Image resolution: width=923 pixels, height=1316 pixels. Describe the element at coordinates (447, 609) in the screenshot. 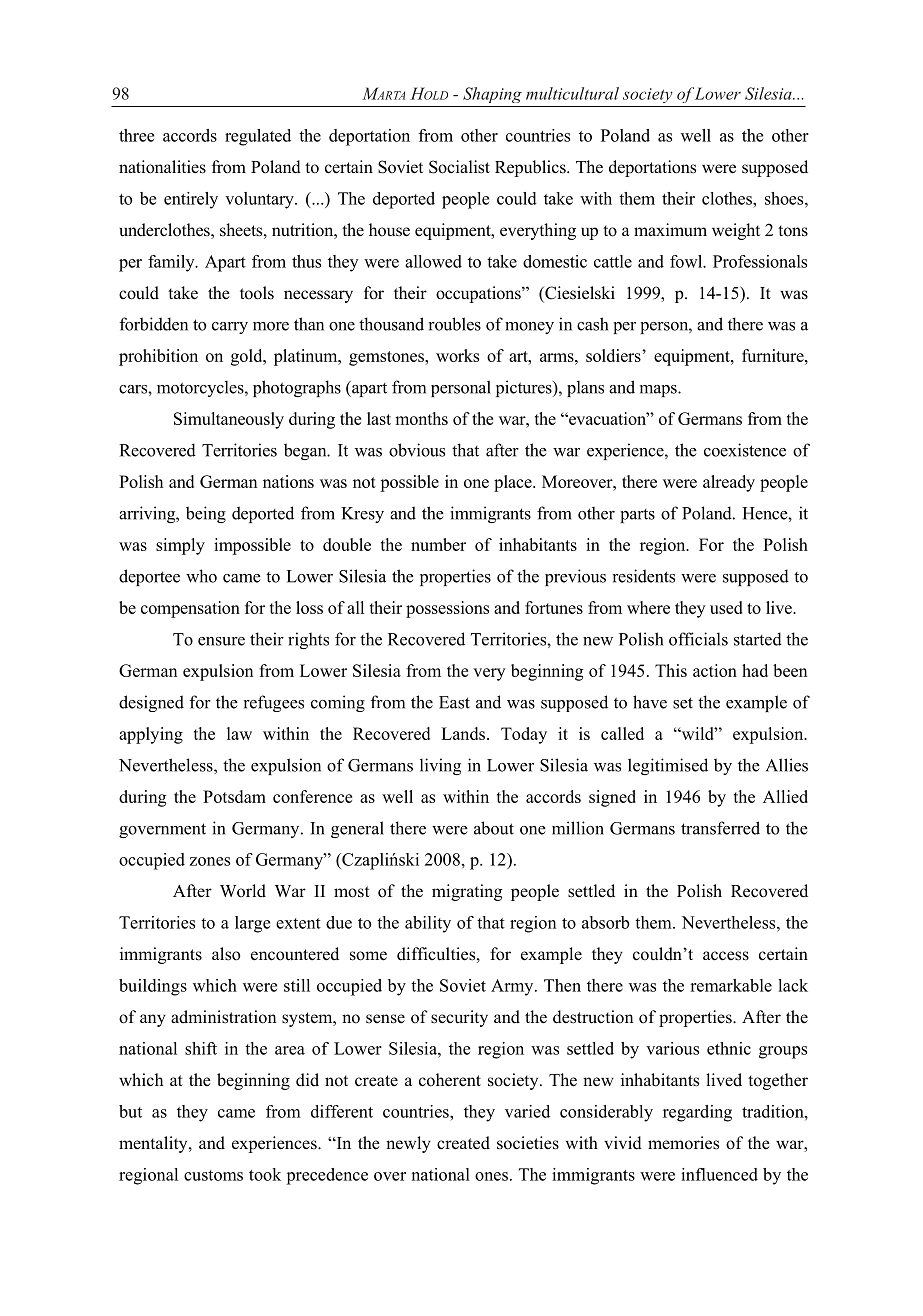

I see `possessions` at that location.
